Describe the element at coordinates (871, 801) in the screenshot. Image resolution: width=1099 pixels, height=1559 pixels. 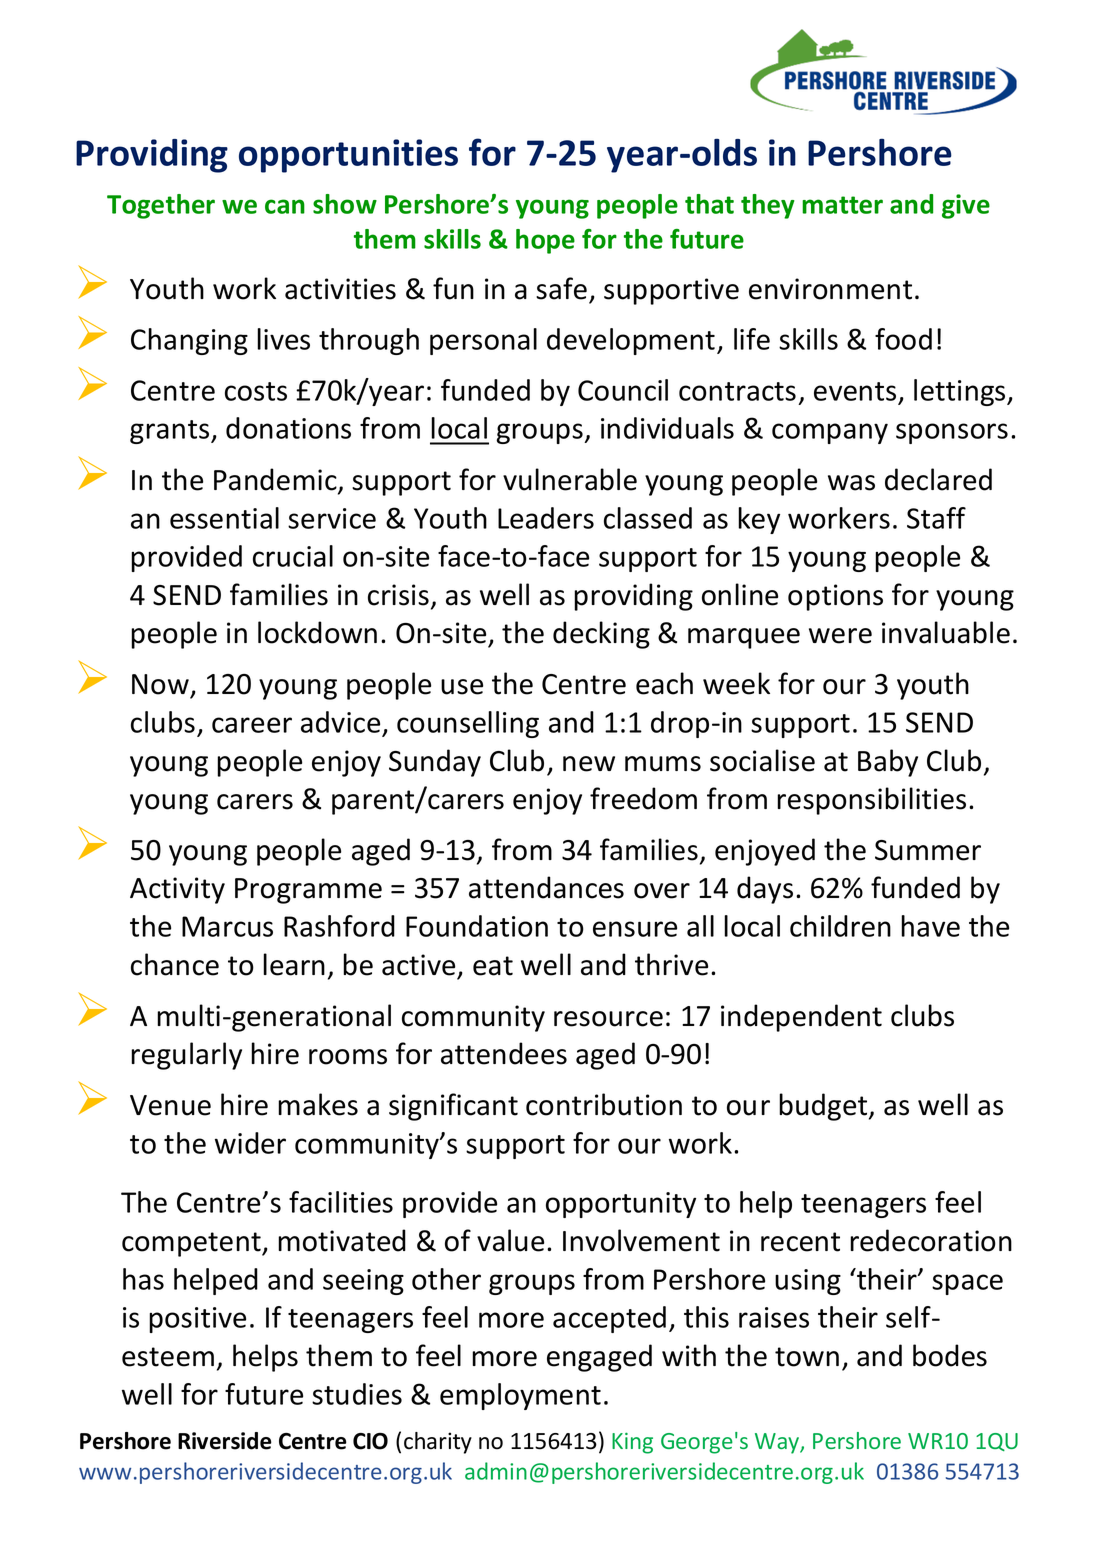
I see `responsibilities` at that location.
